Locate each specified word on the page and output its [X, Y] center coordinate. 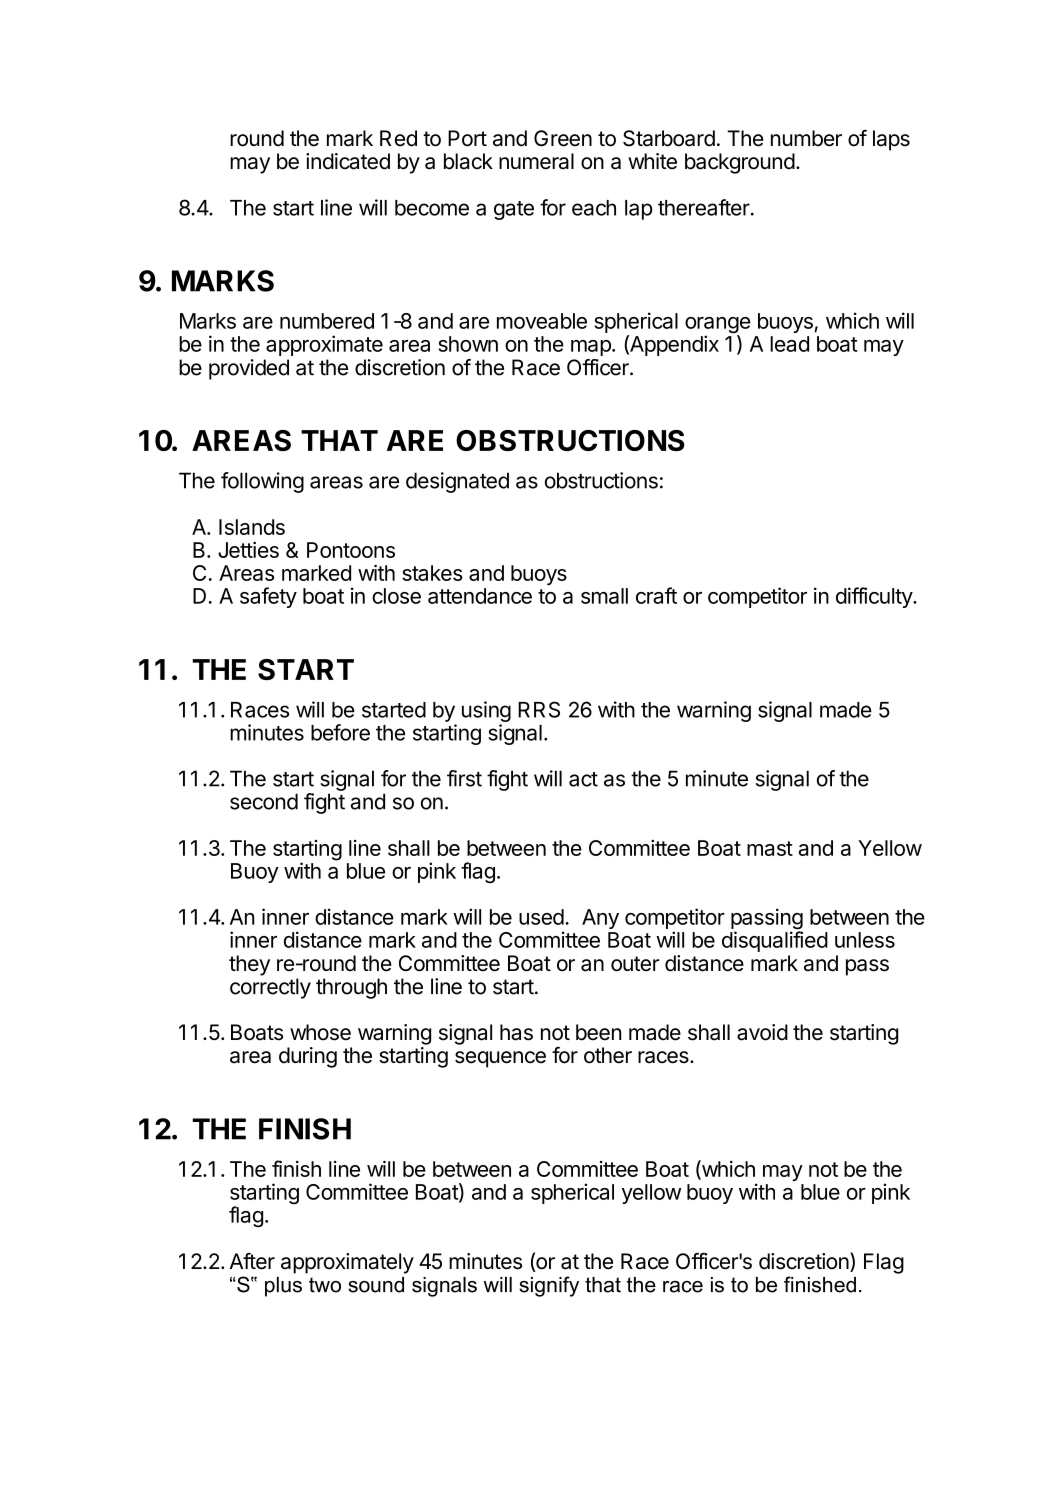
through [351, 988]
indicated [348, 161]
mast [770, 848]
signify [549, 1286]
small [604, 596]
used [541, 917]
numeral [536, 161]
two [325, 1285]
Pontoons [351, 550]
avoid [762, 1032]
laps [891, 140]
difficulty [875, 597]
